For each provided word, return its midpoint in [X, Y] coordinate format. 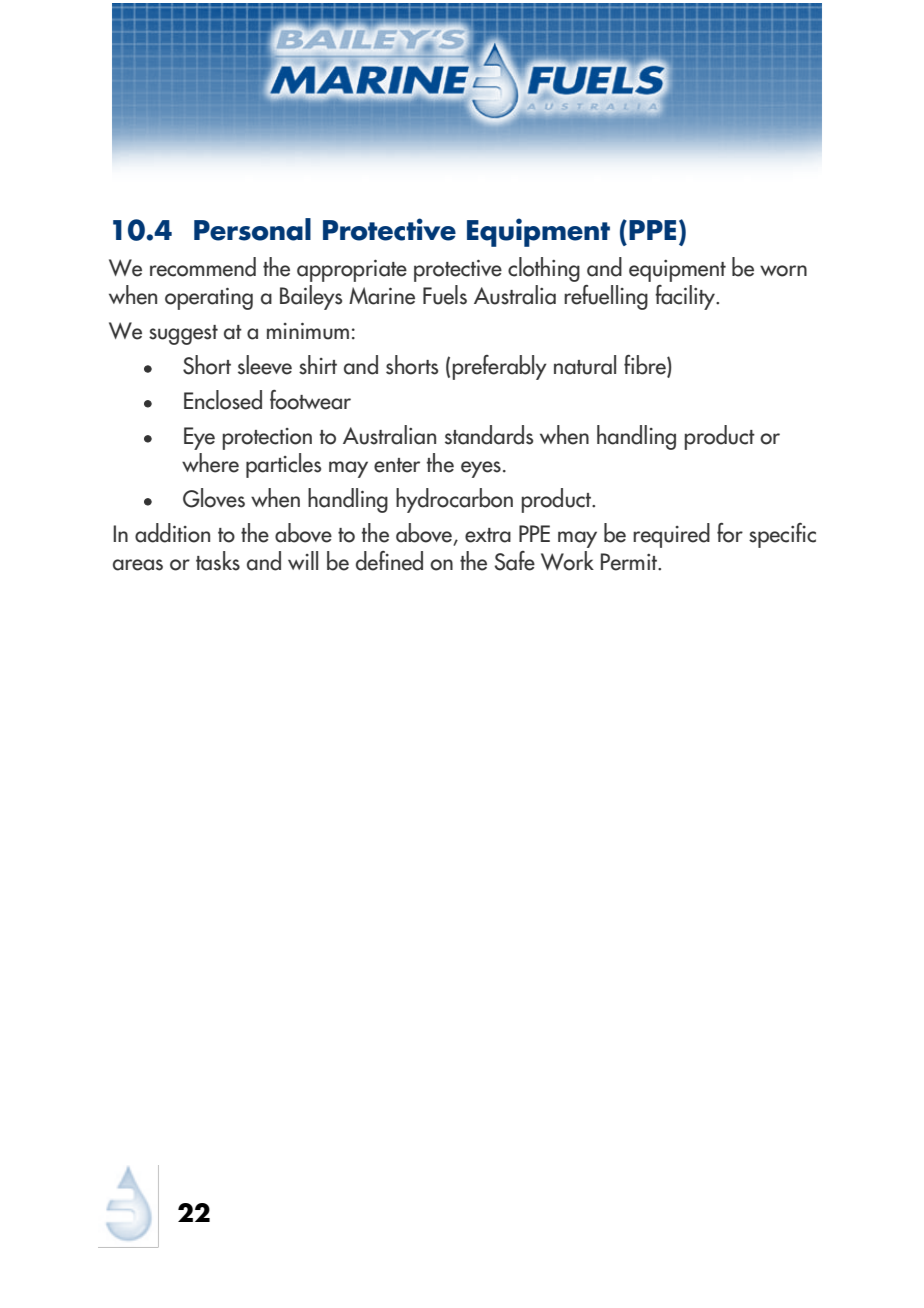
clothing [544, 269]
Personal [252, 229]
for [730, 533]
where [210, 463]
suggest [183, 335]
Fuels [445, 295]
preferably [500, 367]
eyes [481, 469]
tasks [218, 561]
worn [783, 271]
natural [585, 365]
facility [686, 297]
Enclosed [223, 400]
